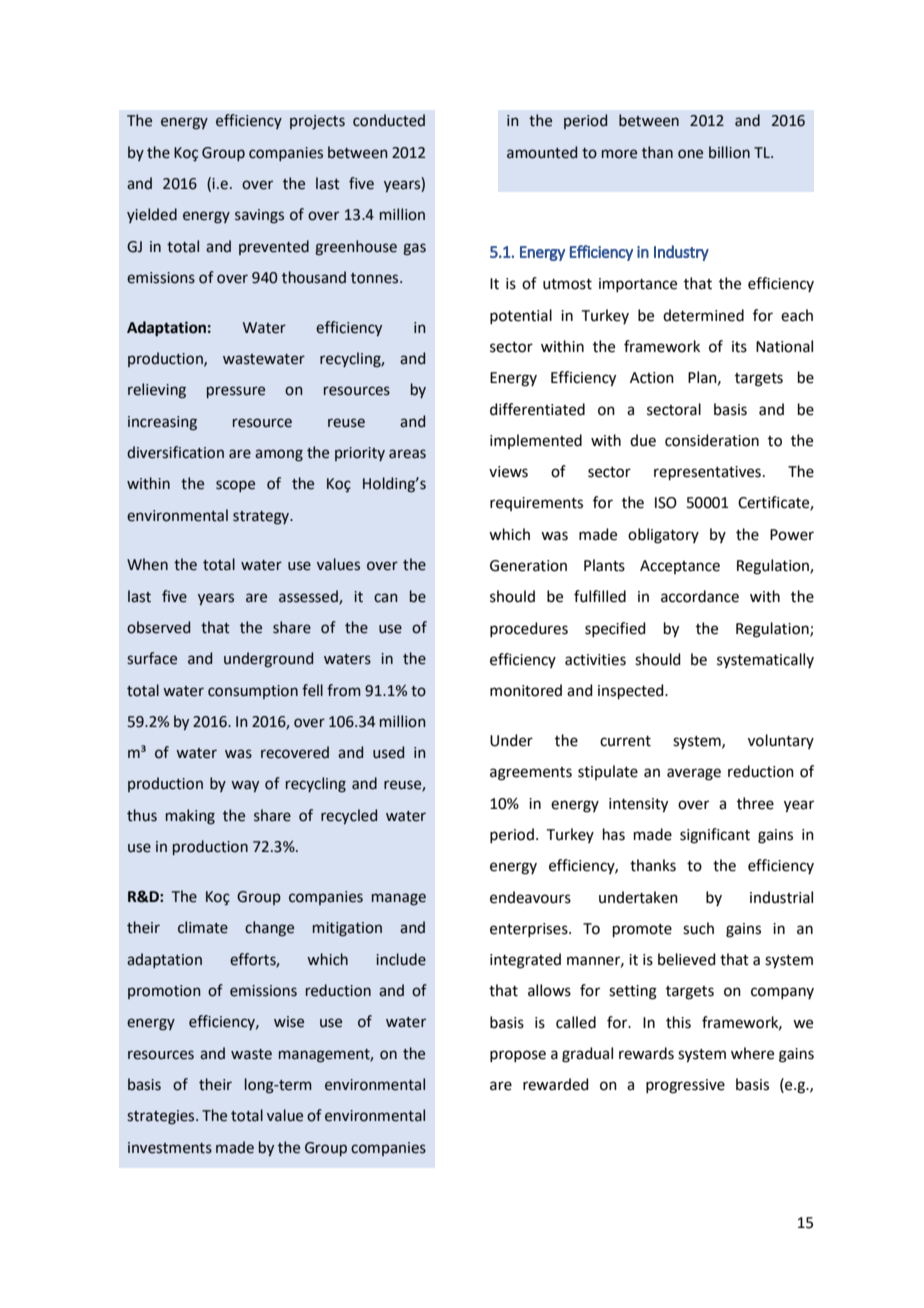 This page has width=924, height=1308. What do you see at coordinates (715, 836) in the page?
I see `significant` at bounding box center [715, 836].
